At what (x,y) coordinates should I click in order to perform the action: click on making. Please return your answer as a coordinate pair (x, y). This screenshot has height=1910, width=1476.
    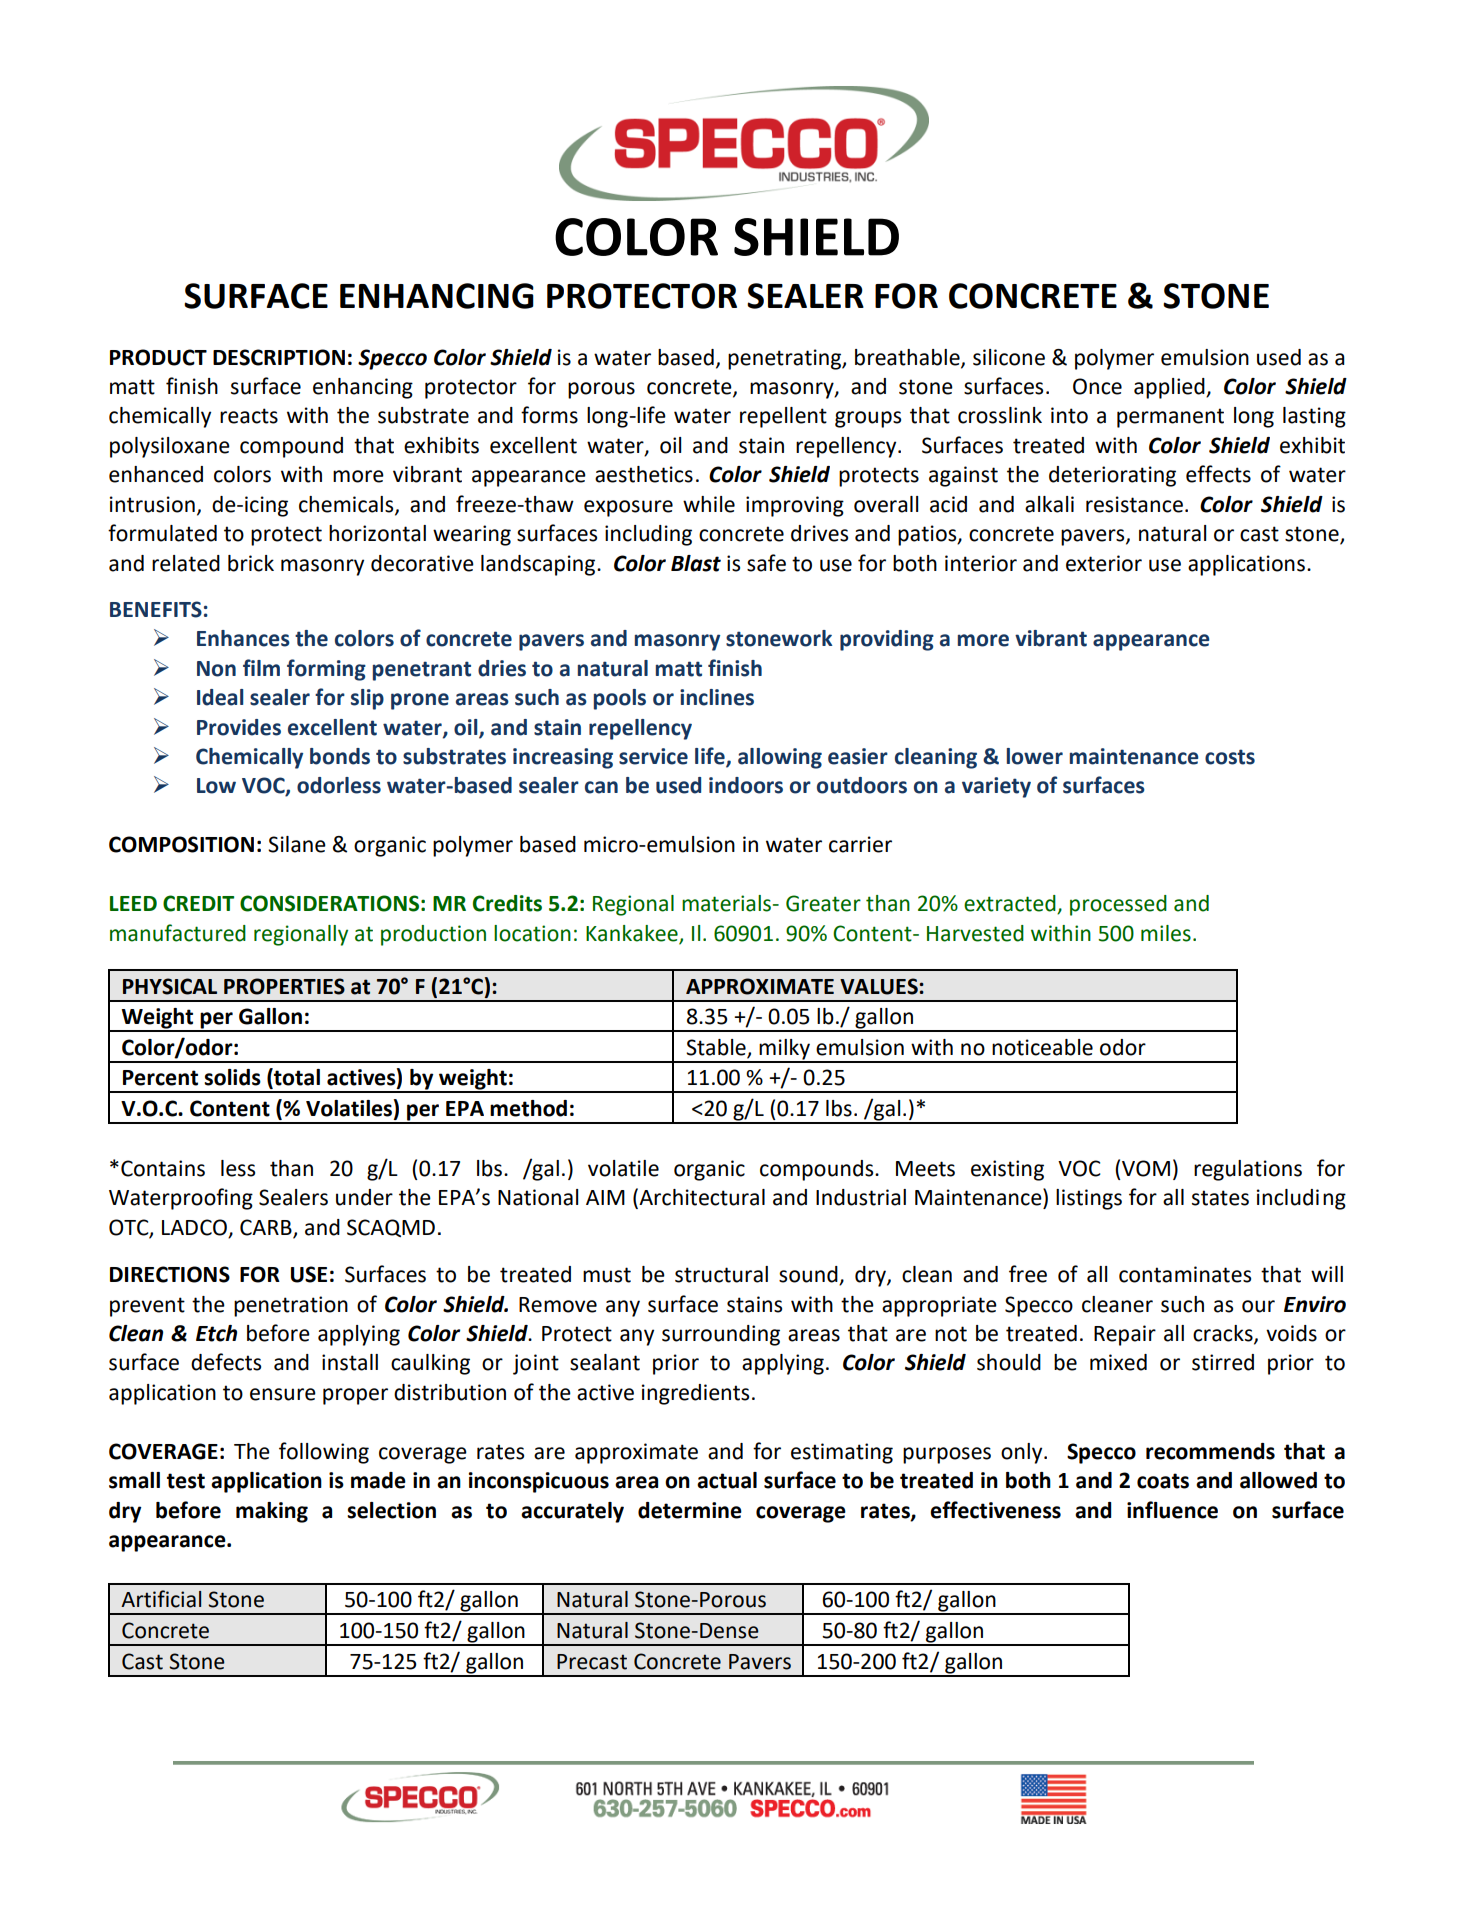
    Looking at the image, I should click on (272, 1512).
